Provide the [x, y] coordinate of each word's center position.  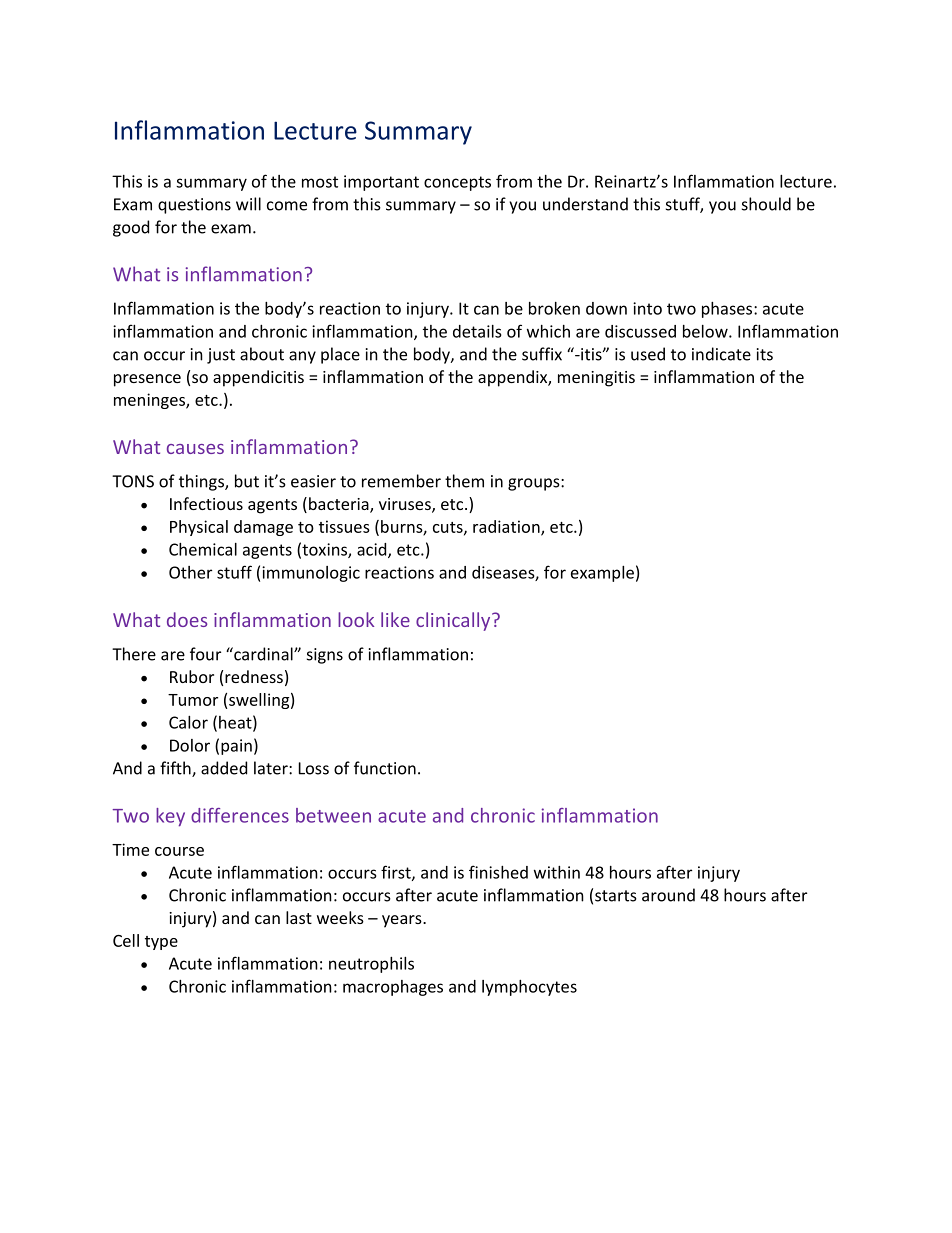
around [668, 895]
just [221, 356]
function [385, 768]
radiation [507, 527]
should [766, 204]
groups [535, 484]
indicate [721, 354]
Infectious [206, 503]
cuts [449, 528]
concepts [457, 183]
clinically [454, 621]
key [170, 817]
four [205, 654]
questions [194, 206]
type [161, 943]
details [477, 331]
